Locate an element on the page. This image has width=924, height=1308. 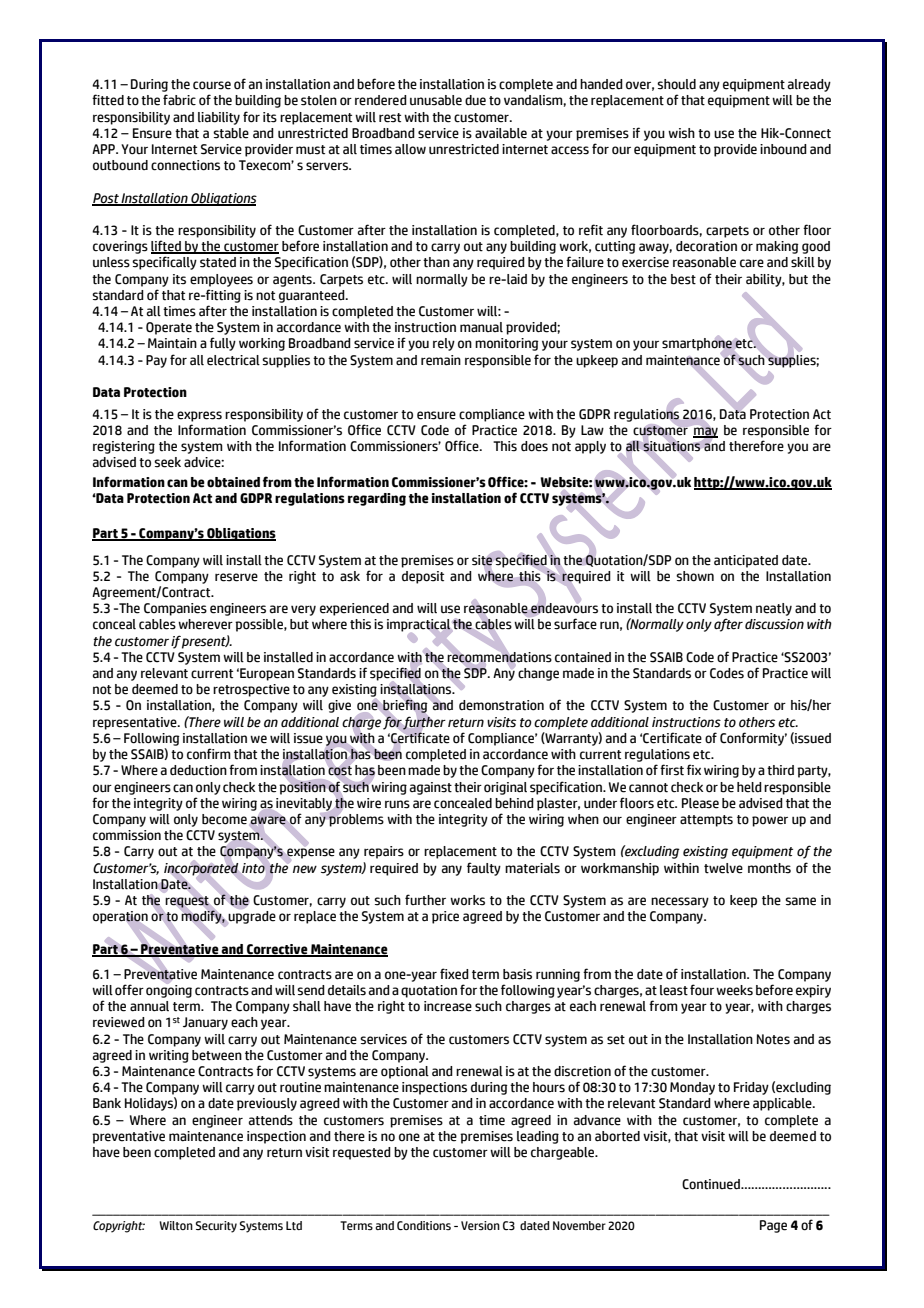
fabric is located at coordinates (179, 100).
